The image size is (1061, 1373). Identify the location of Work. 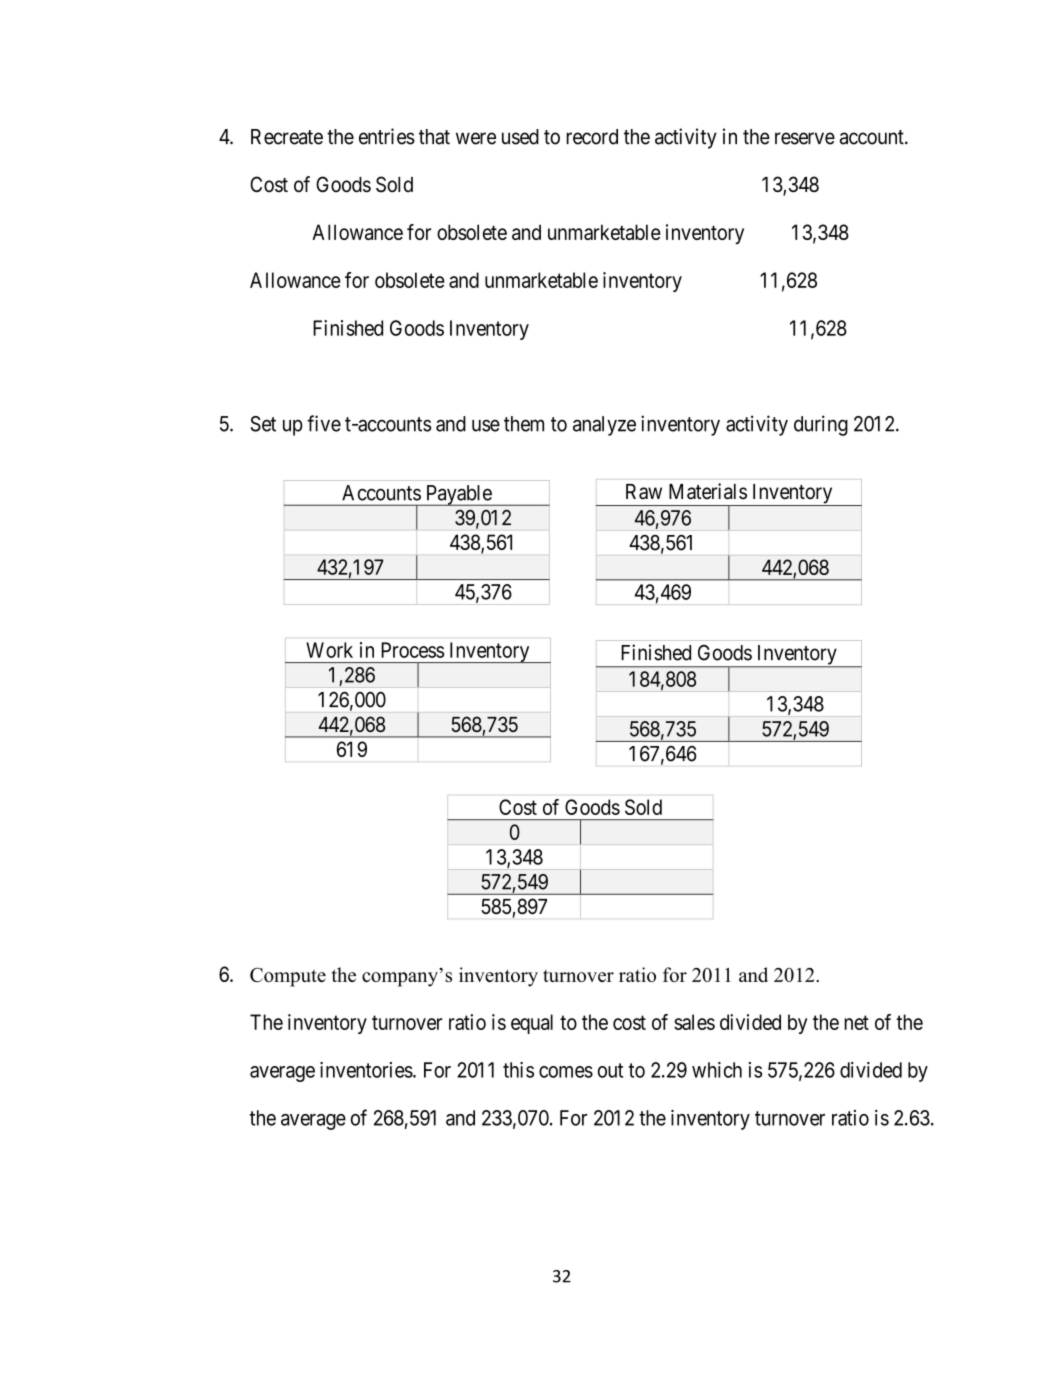
(329, 650).
